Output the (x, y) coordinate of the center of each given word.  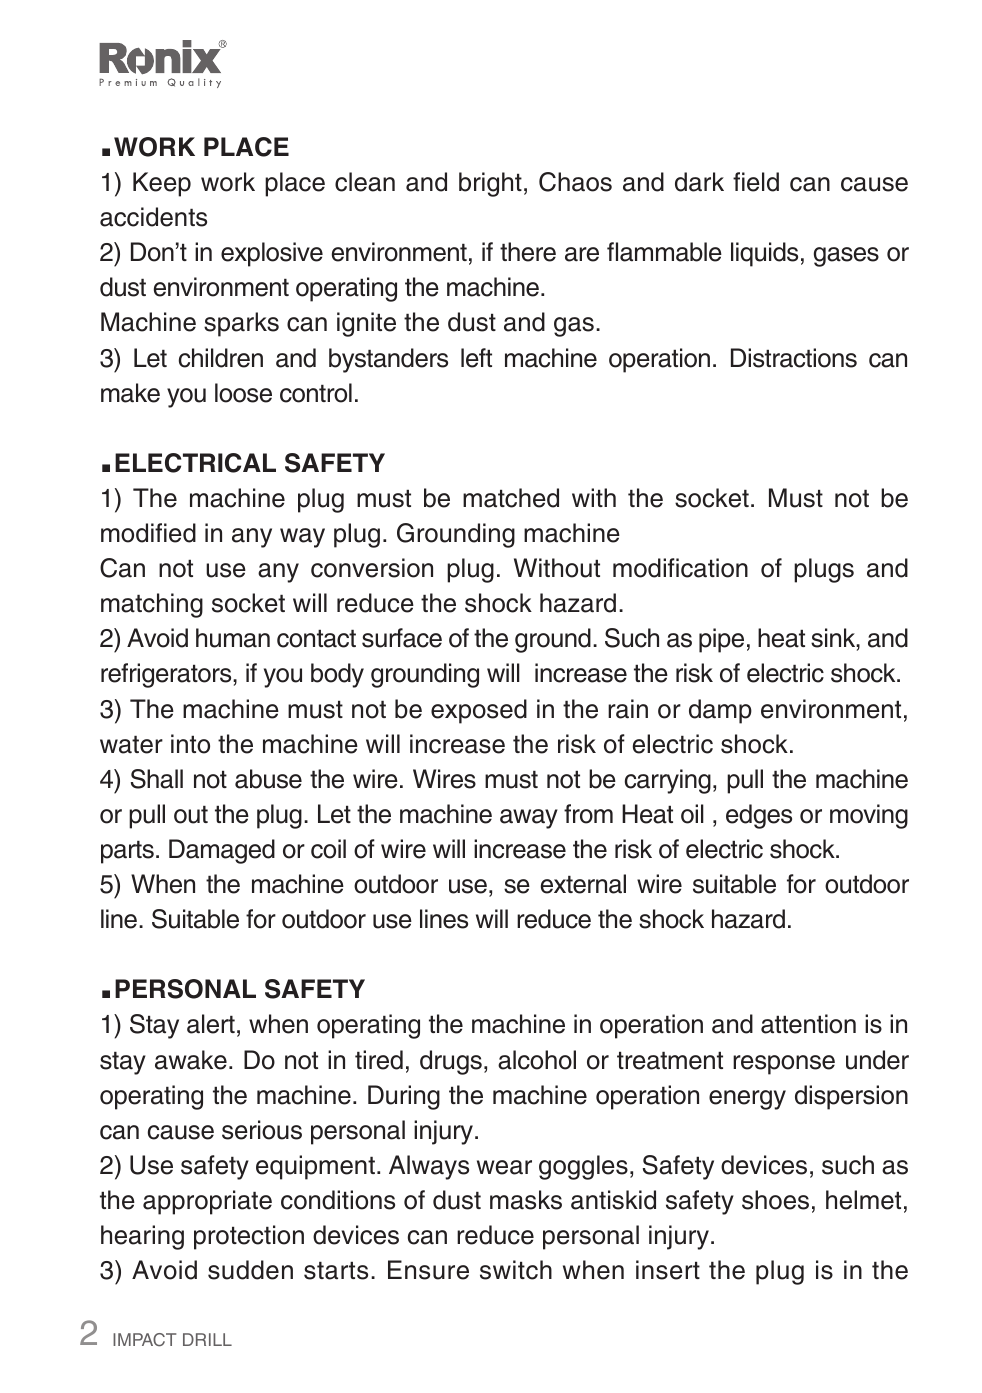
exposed (479, 711)
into (190, 744)
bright (490, 184)
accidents (153, 217)
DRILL (207, 1339)
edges (759, 816)
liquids (764, 254)
